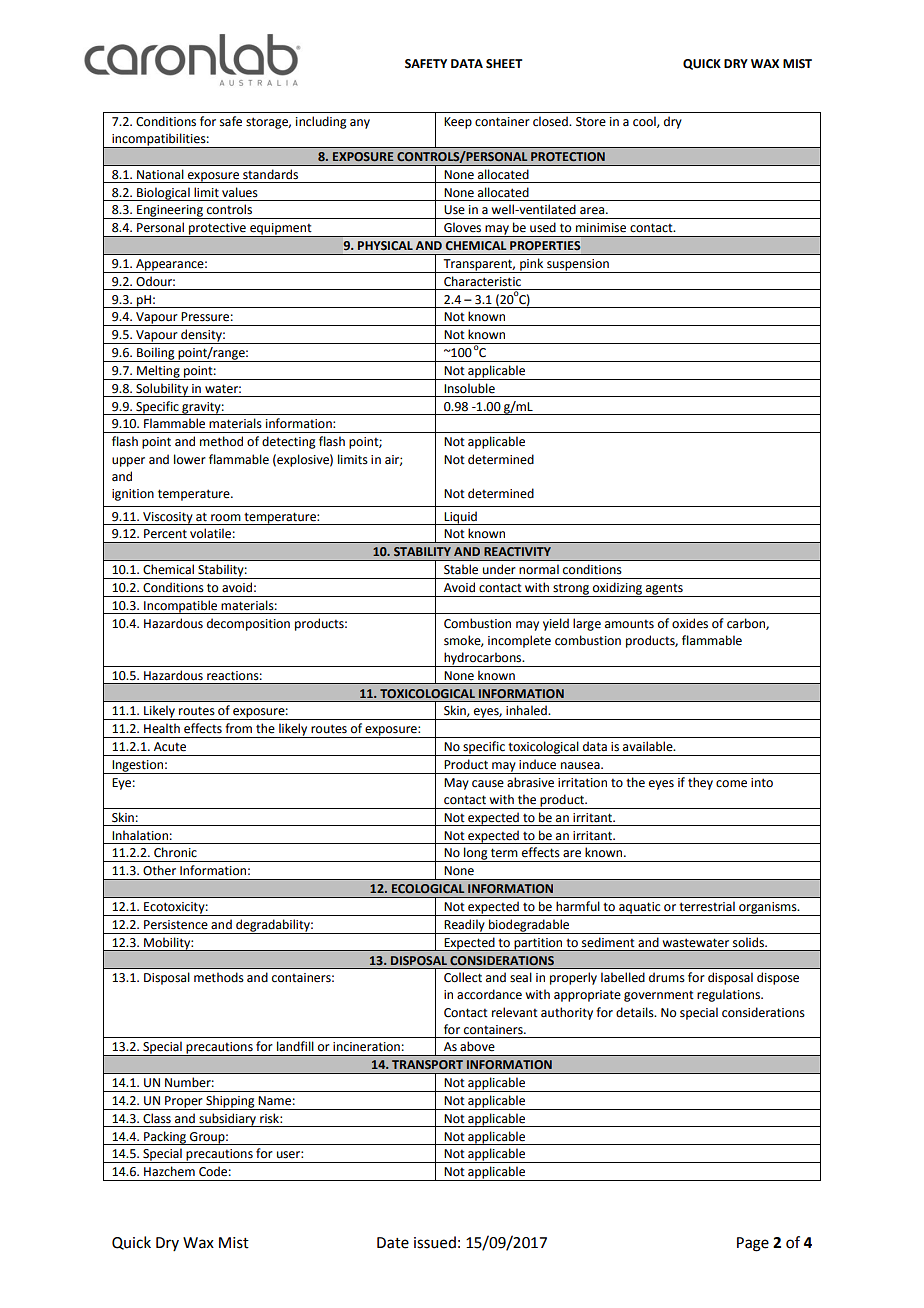 This image has height=1308, width=924. What do you see at coordinates (240, 192) in the image?
I see `values` at bounding box center [240, 192].
